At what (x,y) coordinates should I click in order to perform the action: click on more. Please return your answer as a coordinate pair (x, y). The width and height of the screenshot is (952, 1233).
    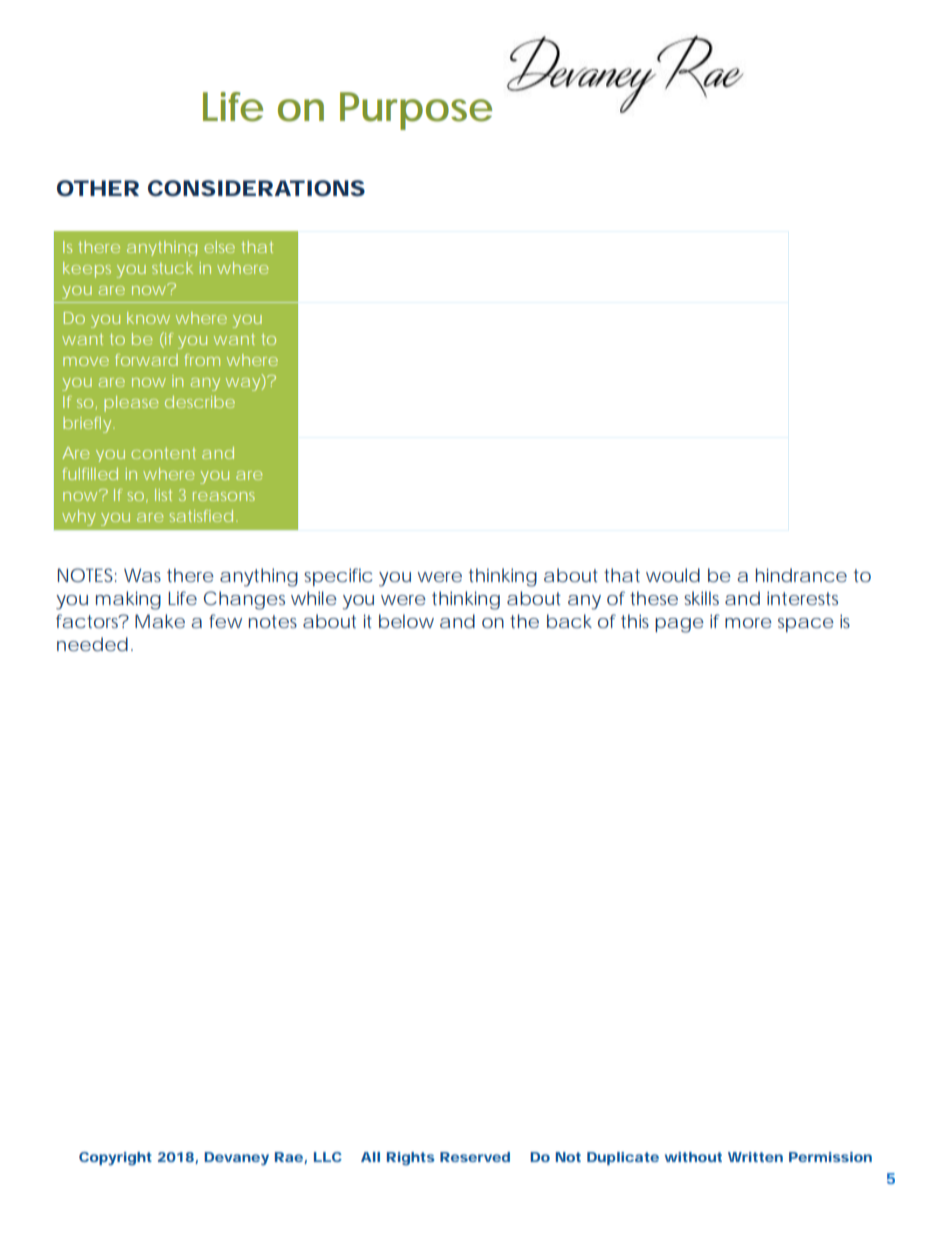
    Looking at the image, I should click on (748, 623).
